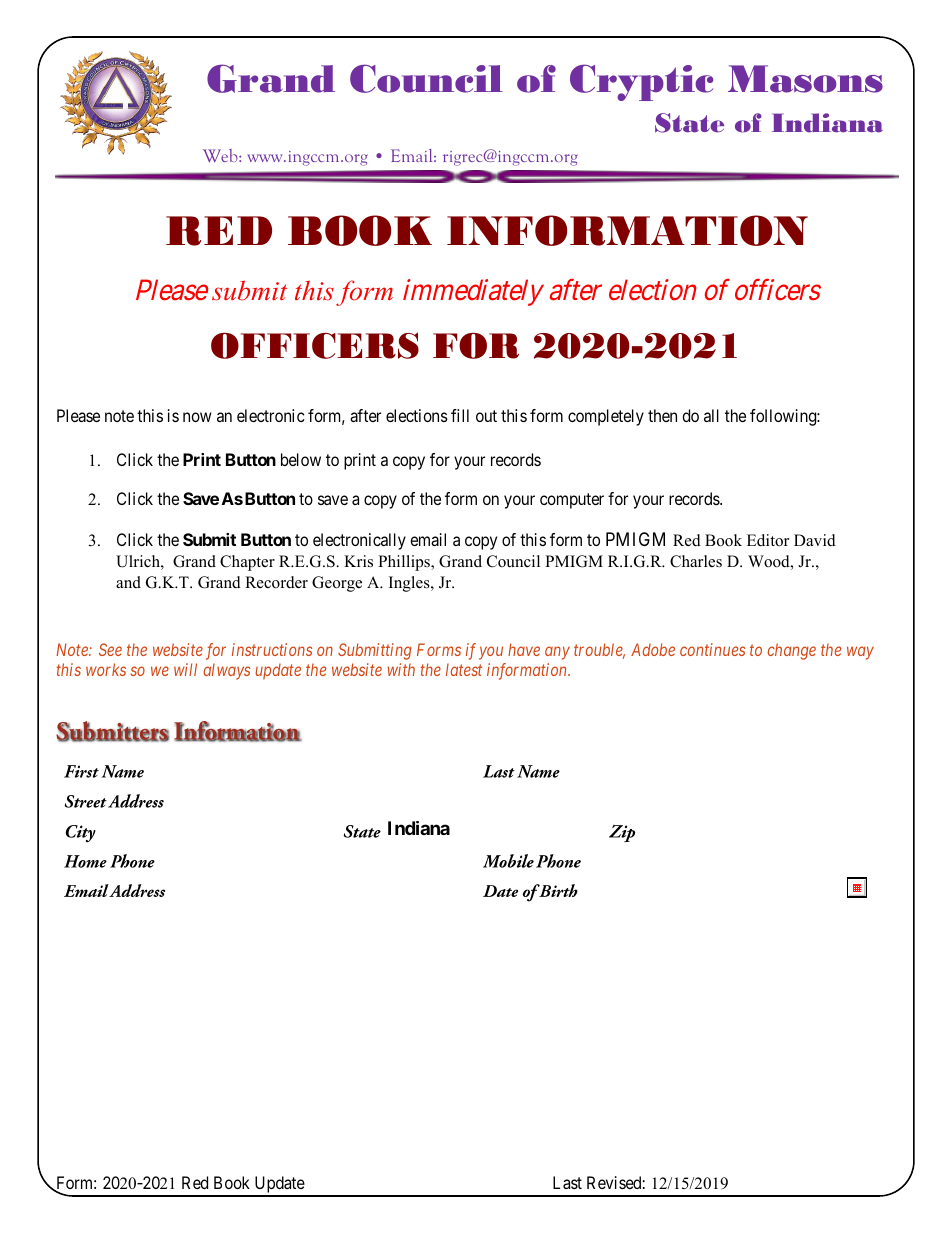  Describe the element at coordinates (689, 123) in the screenshot. I see `State` at that location.
